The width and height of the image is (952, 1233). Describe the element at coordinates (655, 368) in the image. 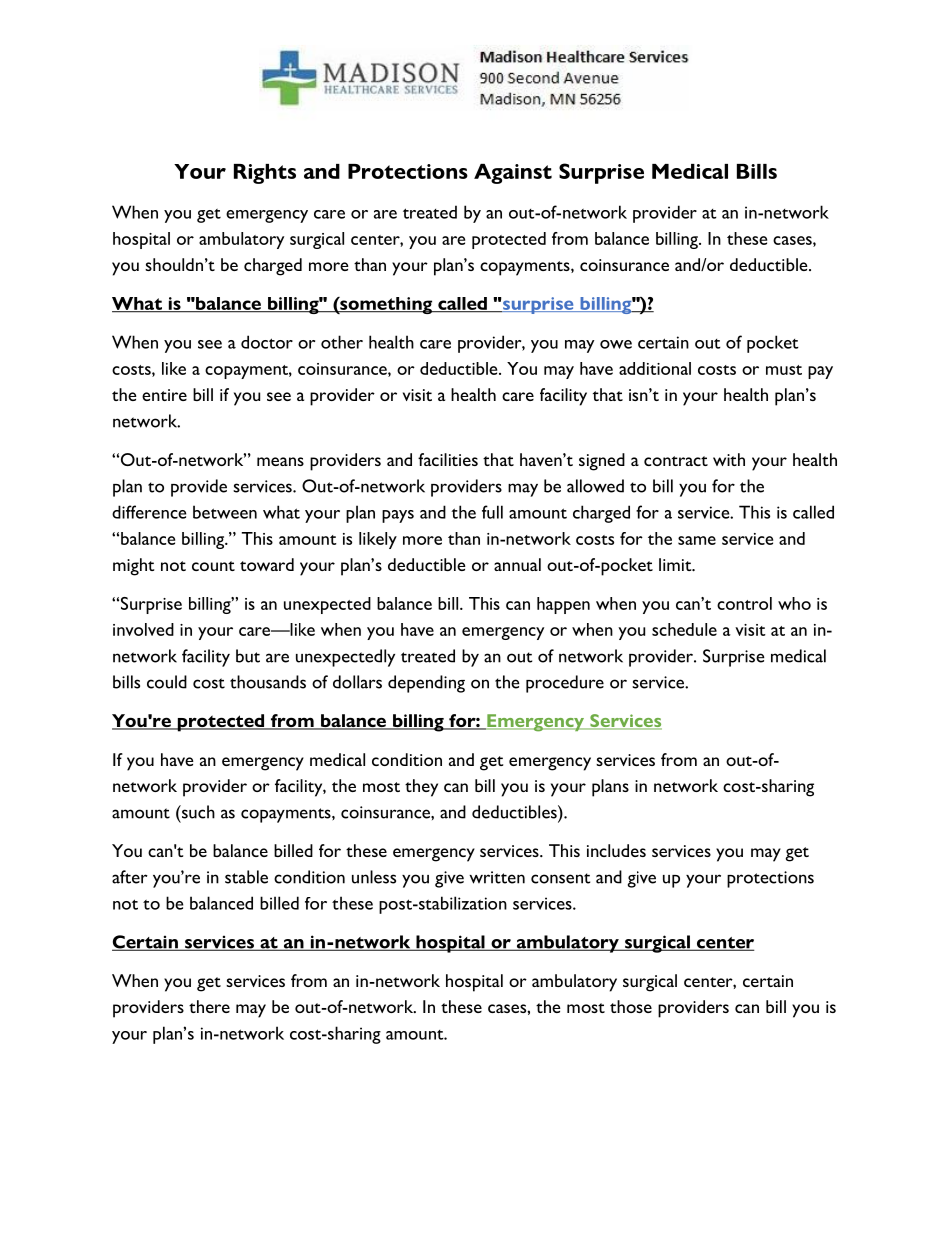

I see `additional` at that location.
